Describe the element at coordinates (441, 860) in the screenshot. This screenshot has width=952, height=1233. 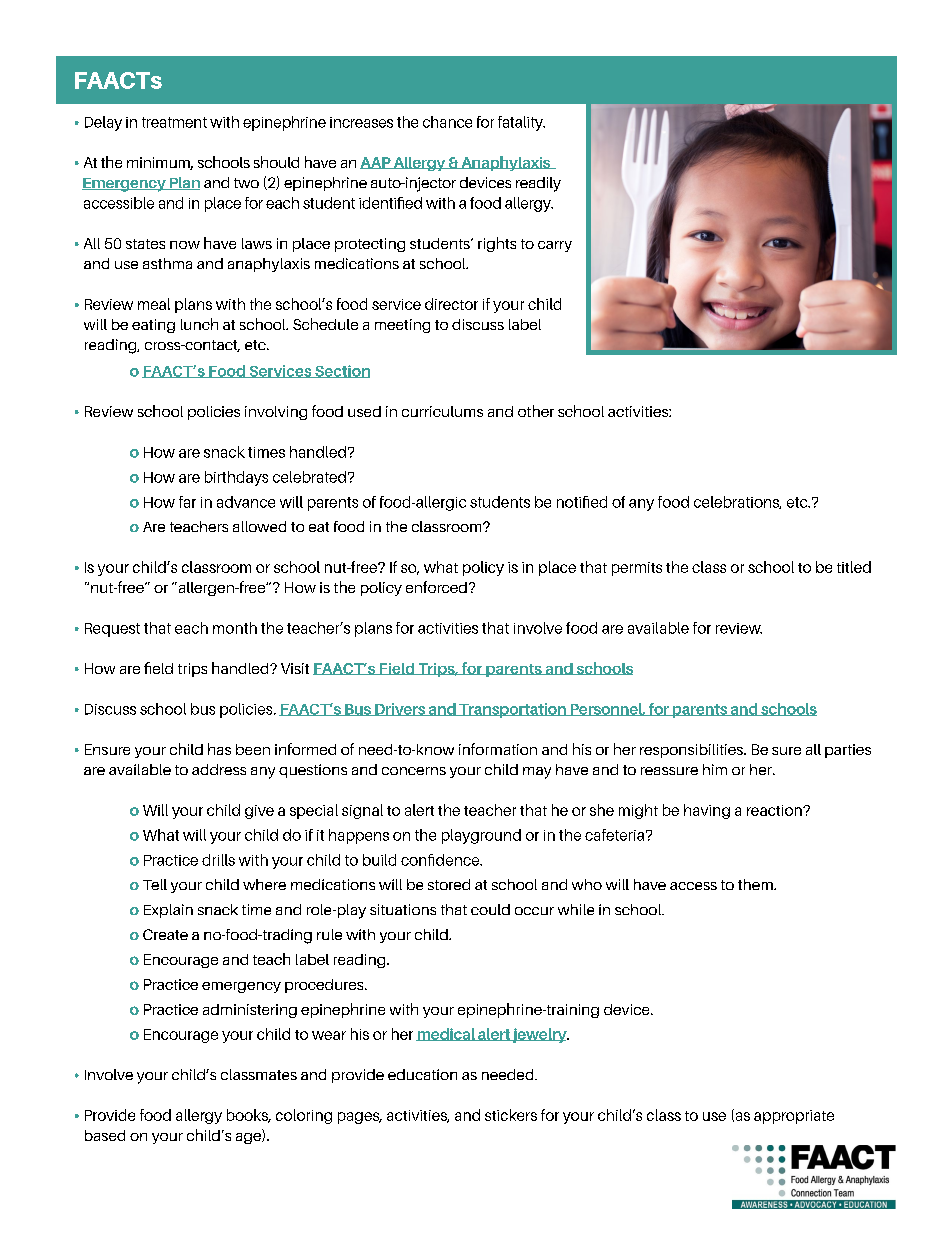
I see `confidence` at that location.
